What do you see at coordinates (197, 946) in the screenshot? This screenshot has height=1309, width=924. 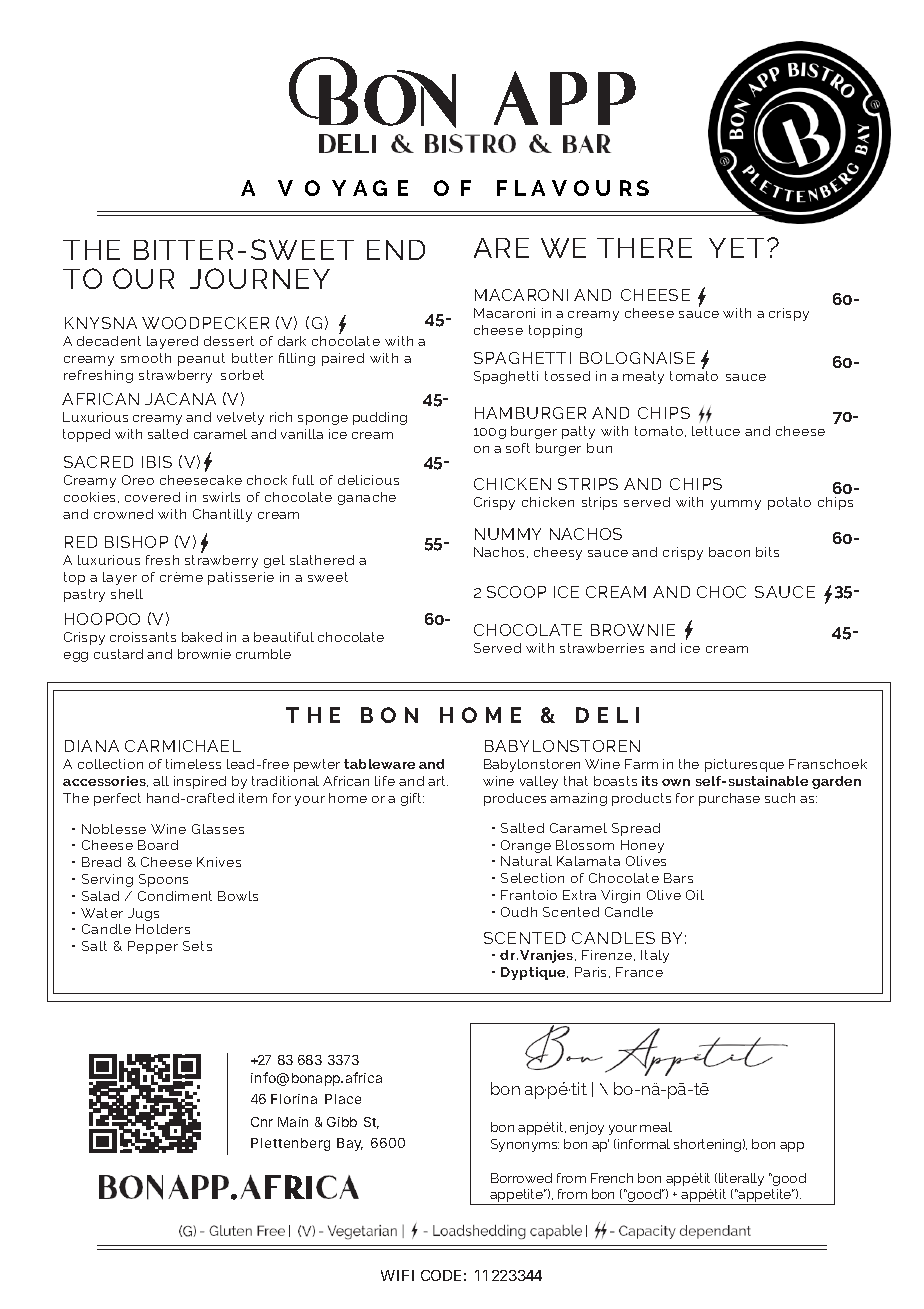 I see `Sets` at bounding box center [197, 946].
